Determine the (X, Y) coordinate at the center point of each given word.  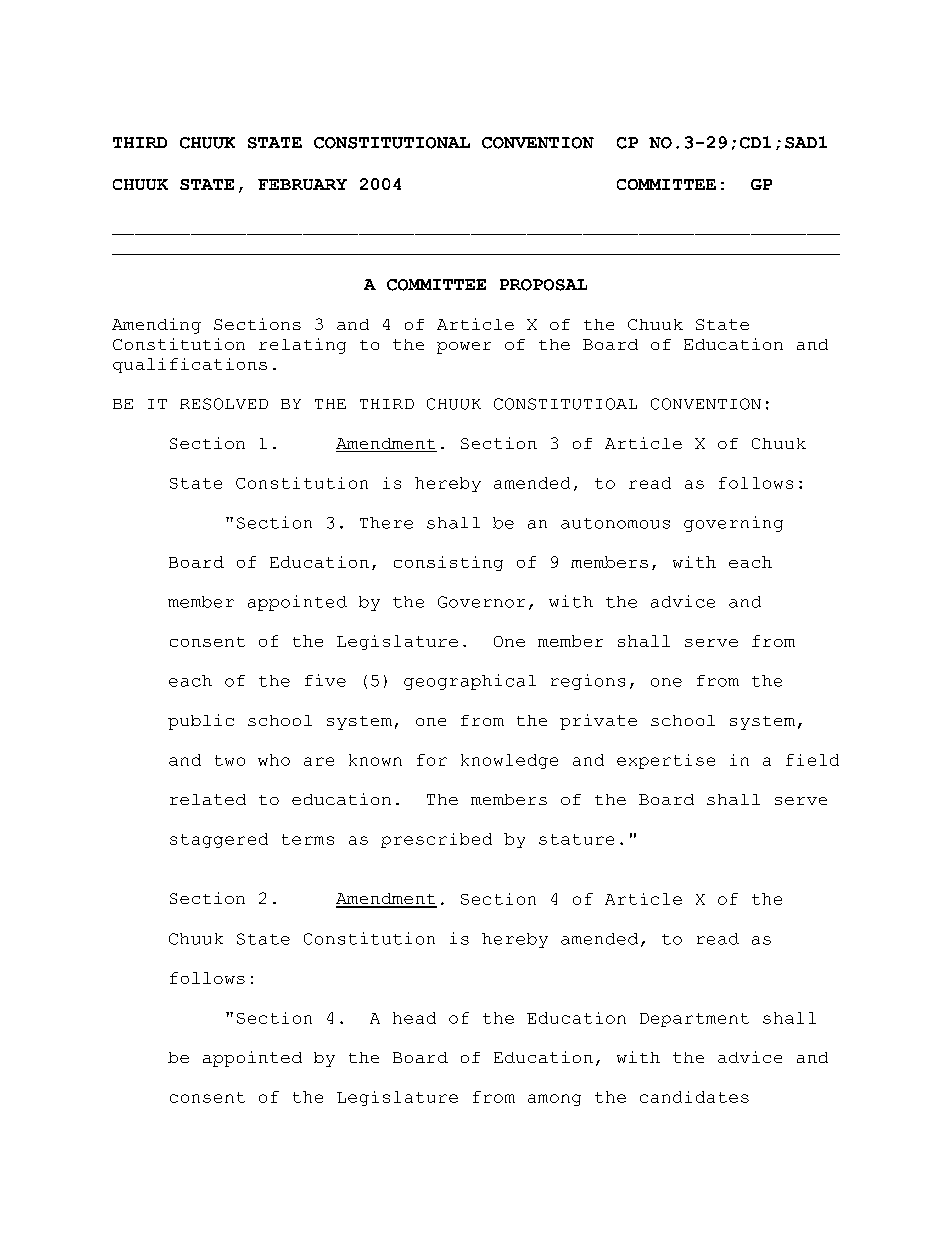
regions (588, 682)
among (554, 1100)
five (325, 680)
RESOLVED (224, 404)
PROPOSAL (543, 285)
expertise (666, 761)
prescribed (436, 840)
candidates (694, 1097)
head (414, 1018)
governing (733, 524)
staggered (219, 840)
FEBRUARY (302, 184)
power (464, 348)
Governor (481, 602)
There (386, 523)
